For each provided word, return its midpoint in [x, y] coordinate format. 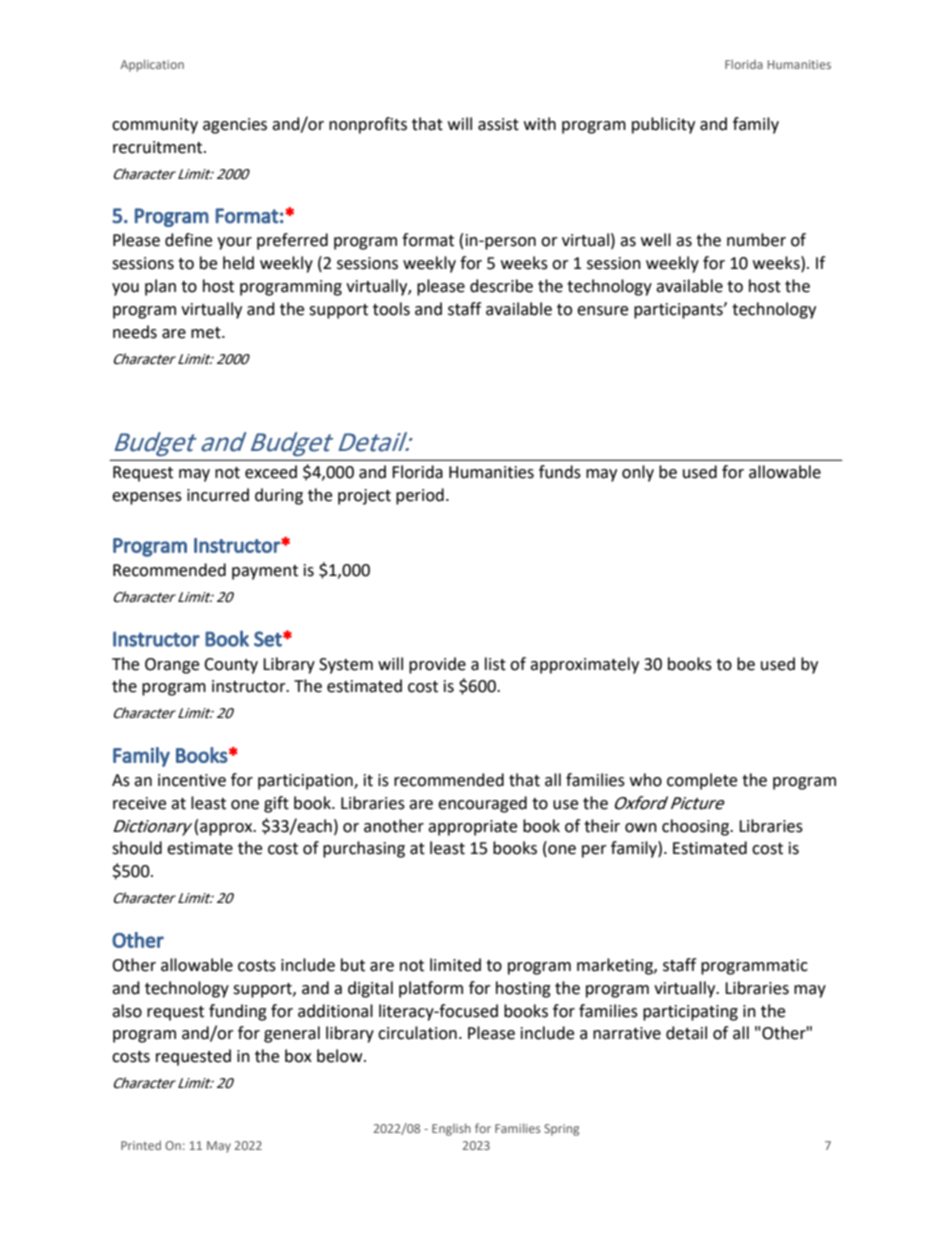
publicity [663, 125]
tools [391, 309]
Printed [141, 1145]
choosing [696, 827]
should [137, 848]
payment [265, 572]
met [207, 333]
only [638, 473]
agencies [235, 126]
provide [437, 665]
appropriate [472, 828]
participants [679, 311]
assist [498, 124]
